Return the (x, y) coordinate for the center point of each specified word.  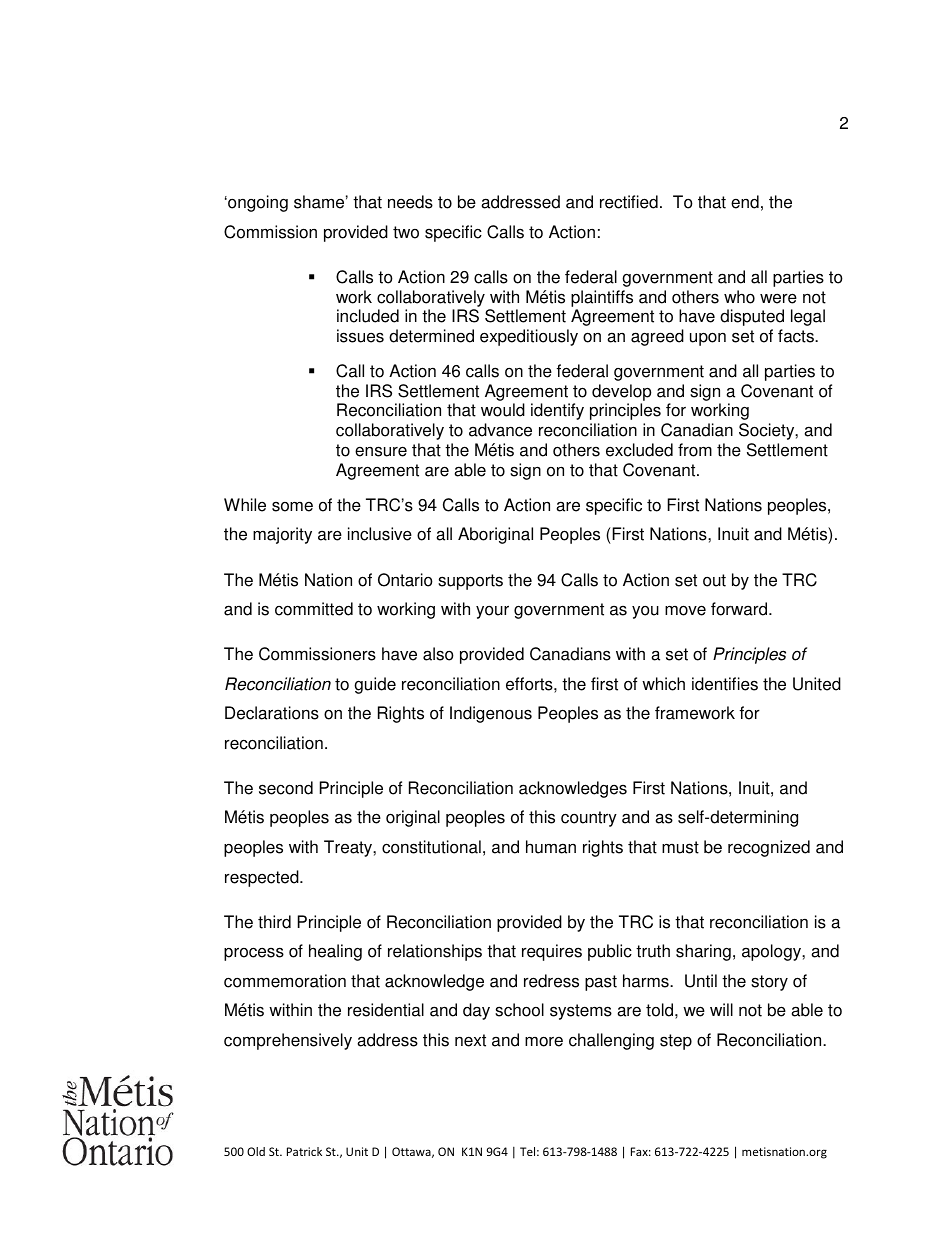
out (714, 580)
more (544, 1041)
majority (282, 535)
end (745, 202)
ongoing (257, 203)
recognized (769, 848)
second (286, 788)
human (551, 847)
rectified (629, 202)
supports (470, 582)
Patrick (304, 1151)
